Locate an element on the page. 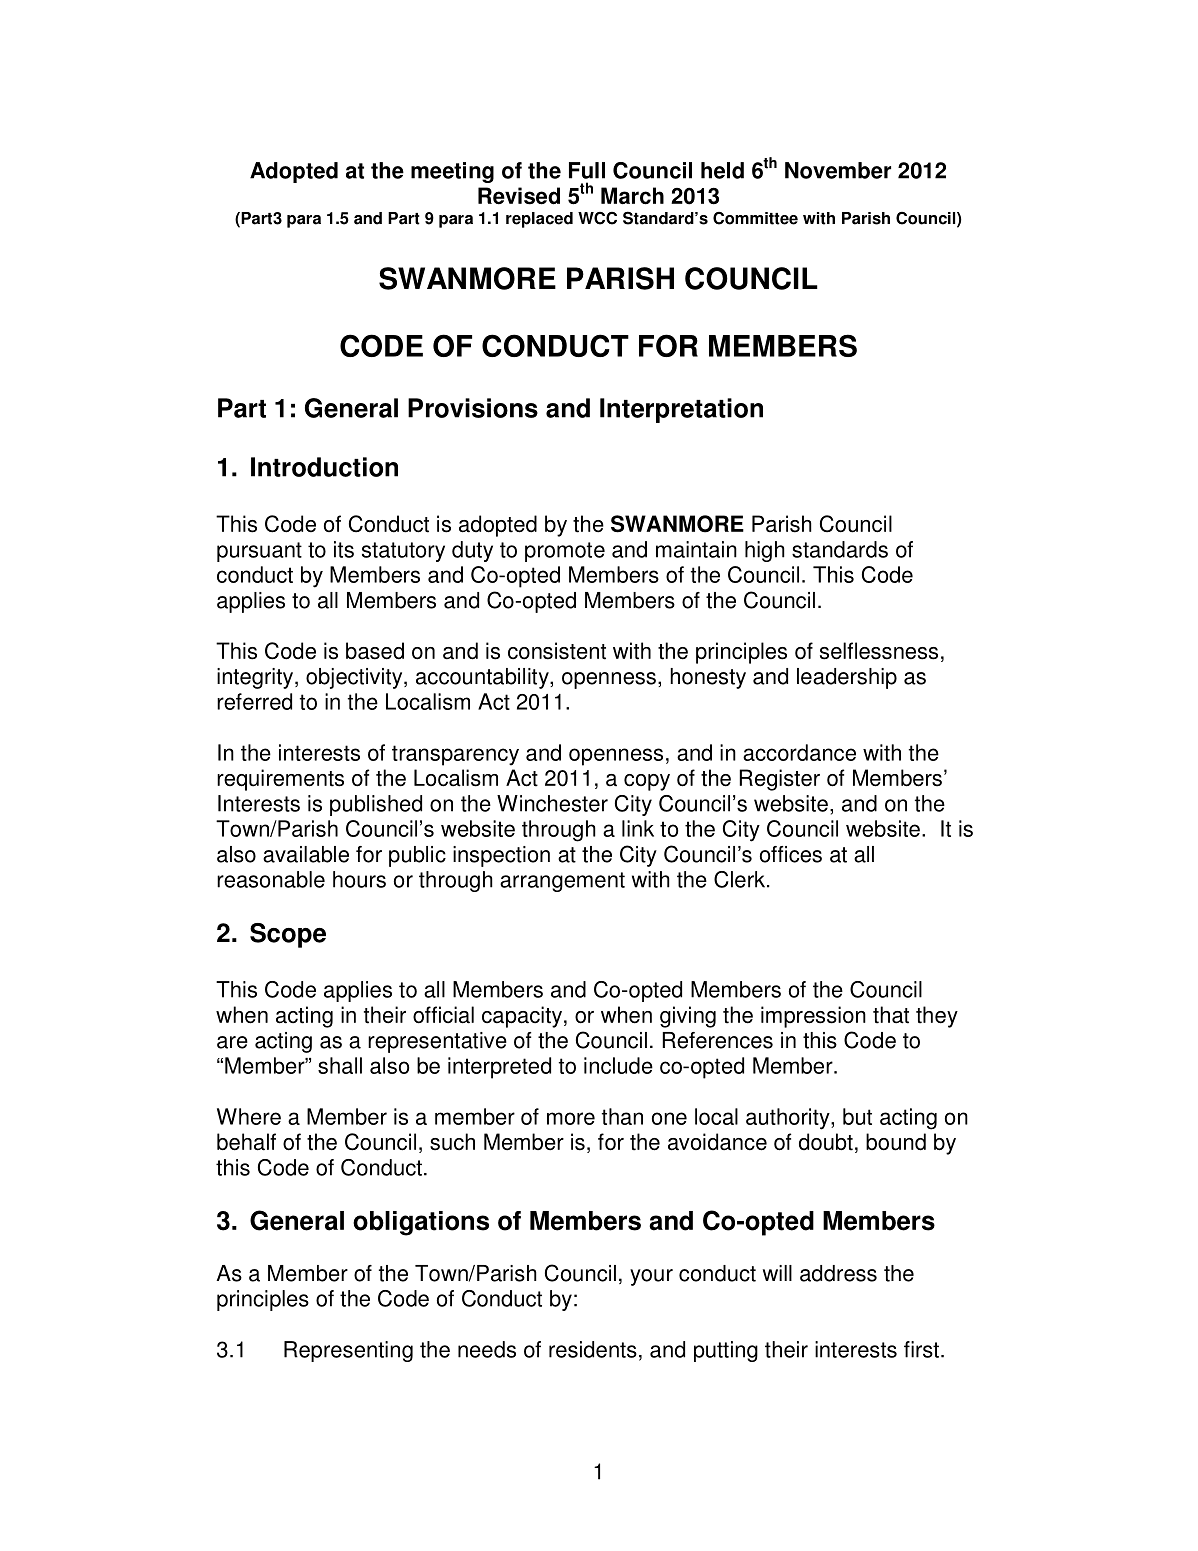  selflessness is located at coordinates (879, 651).
